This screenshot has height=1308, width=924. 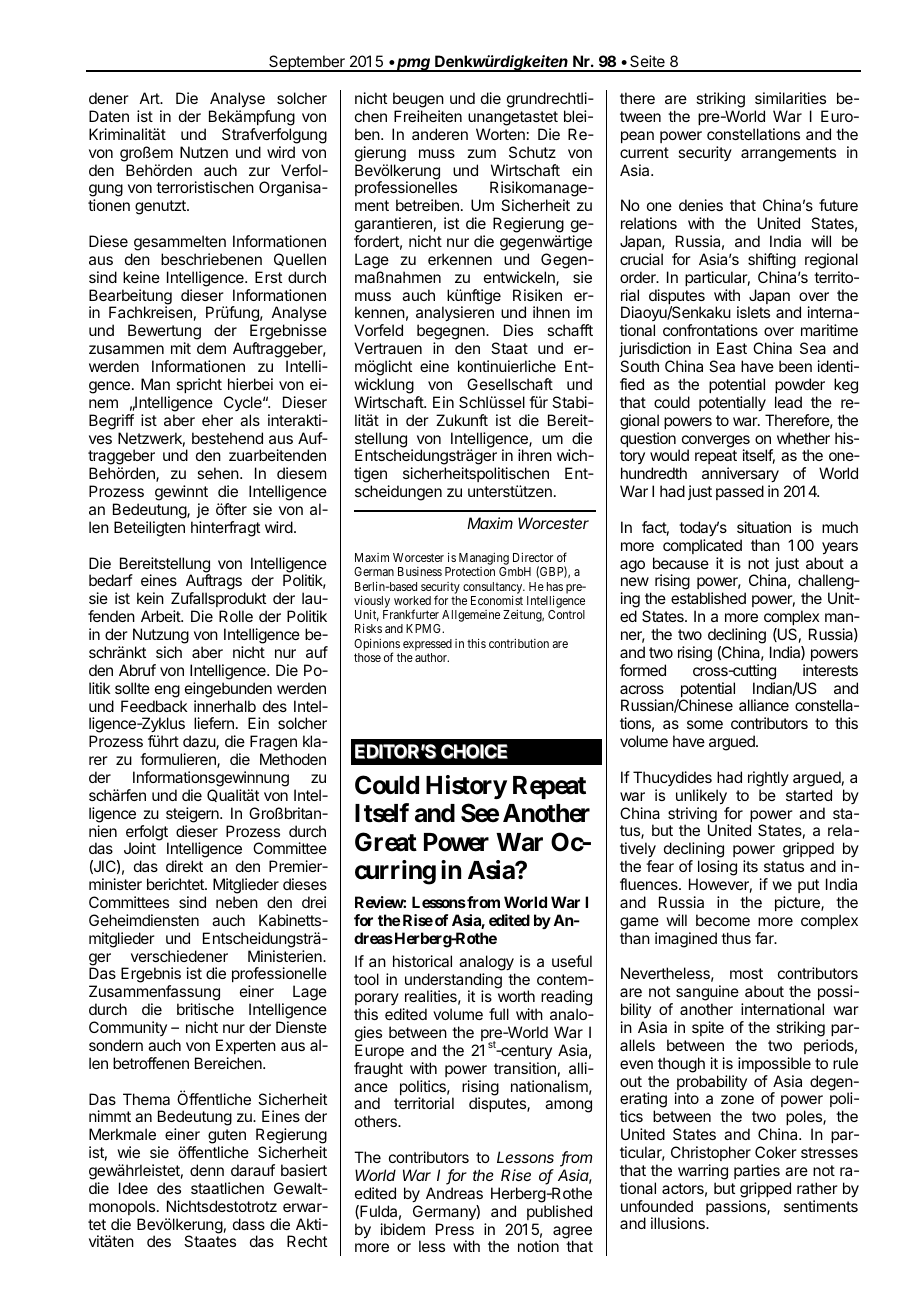 I want to click on Daten, so click(x=109, y=116).
